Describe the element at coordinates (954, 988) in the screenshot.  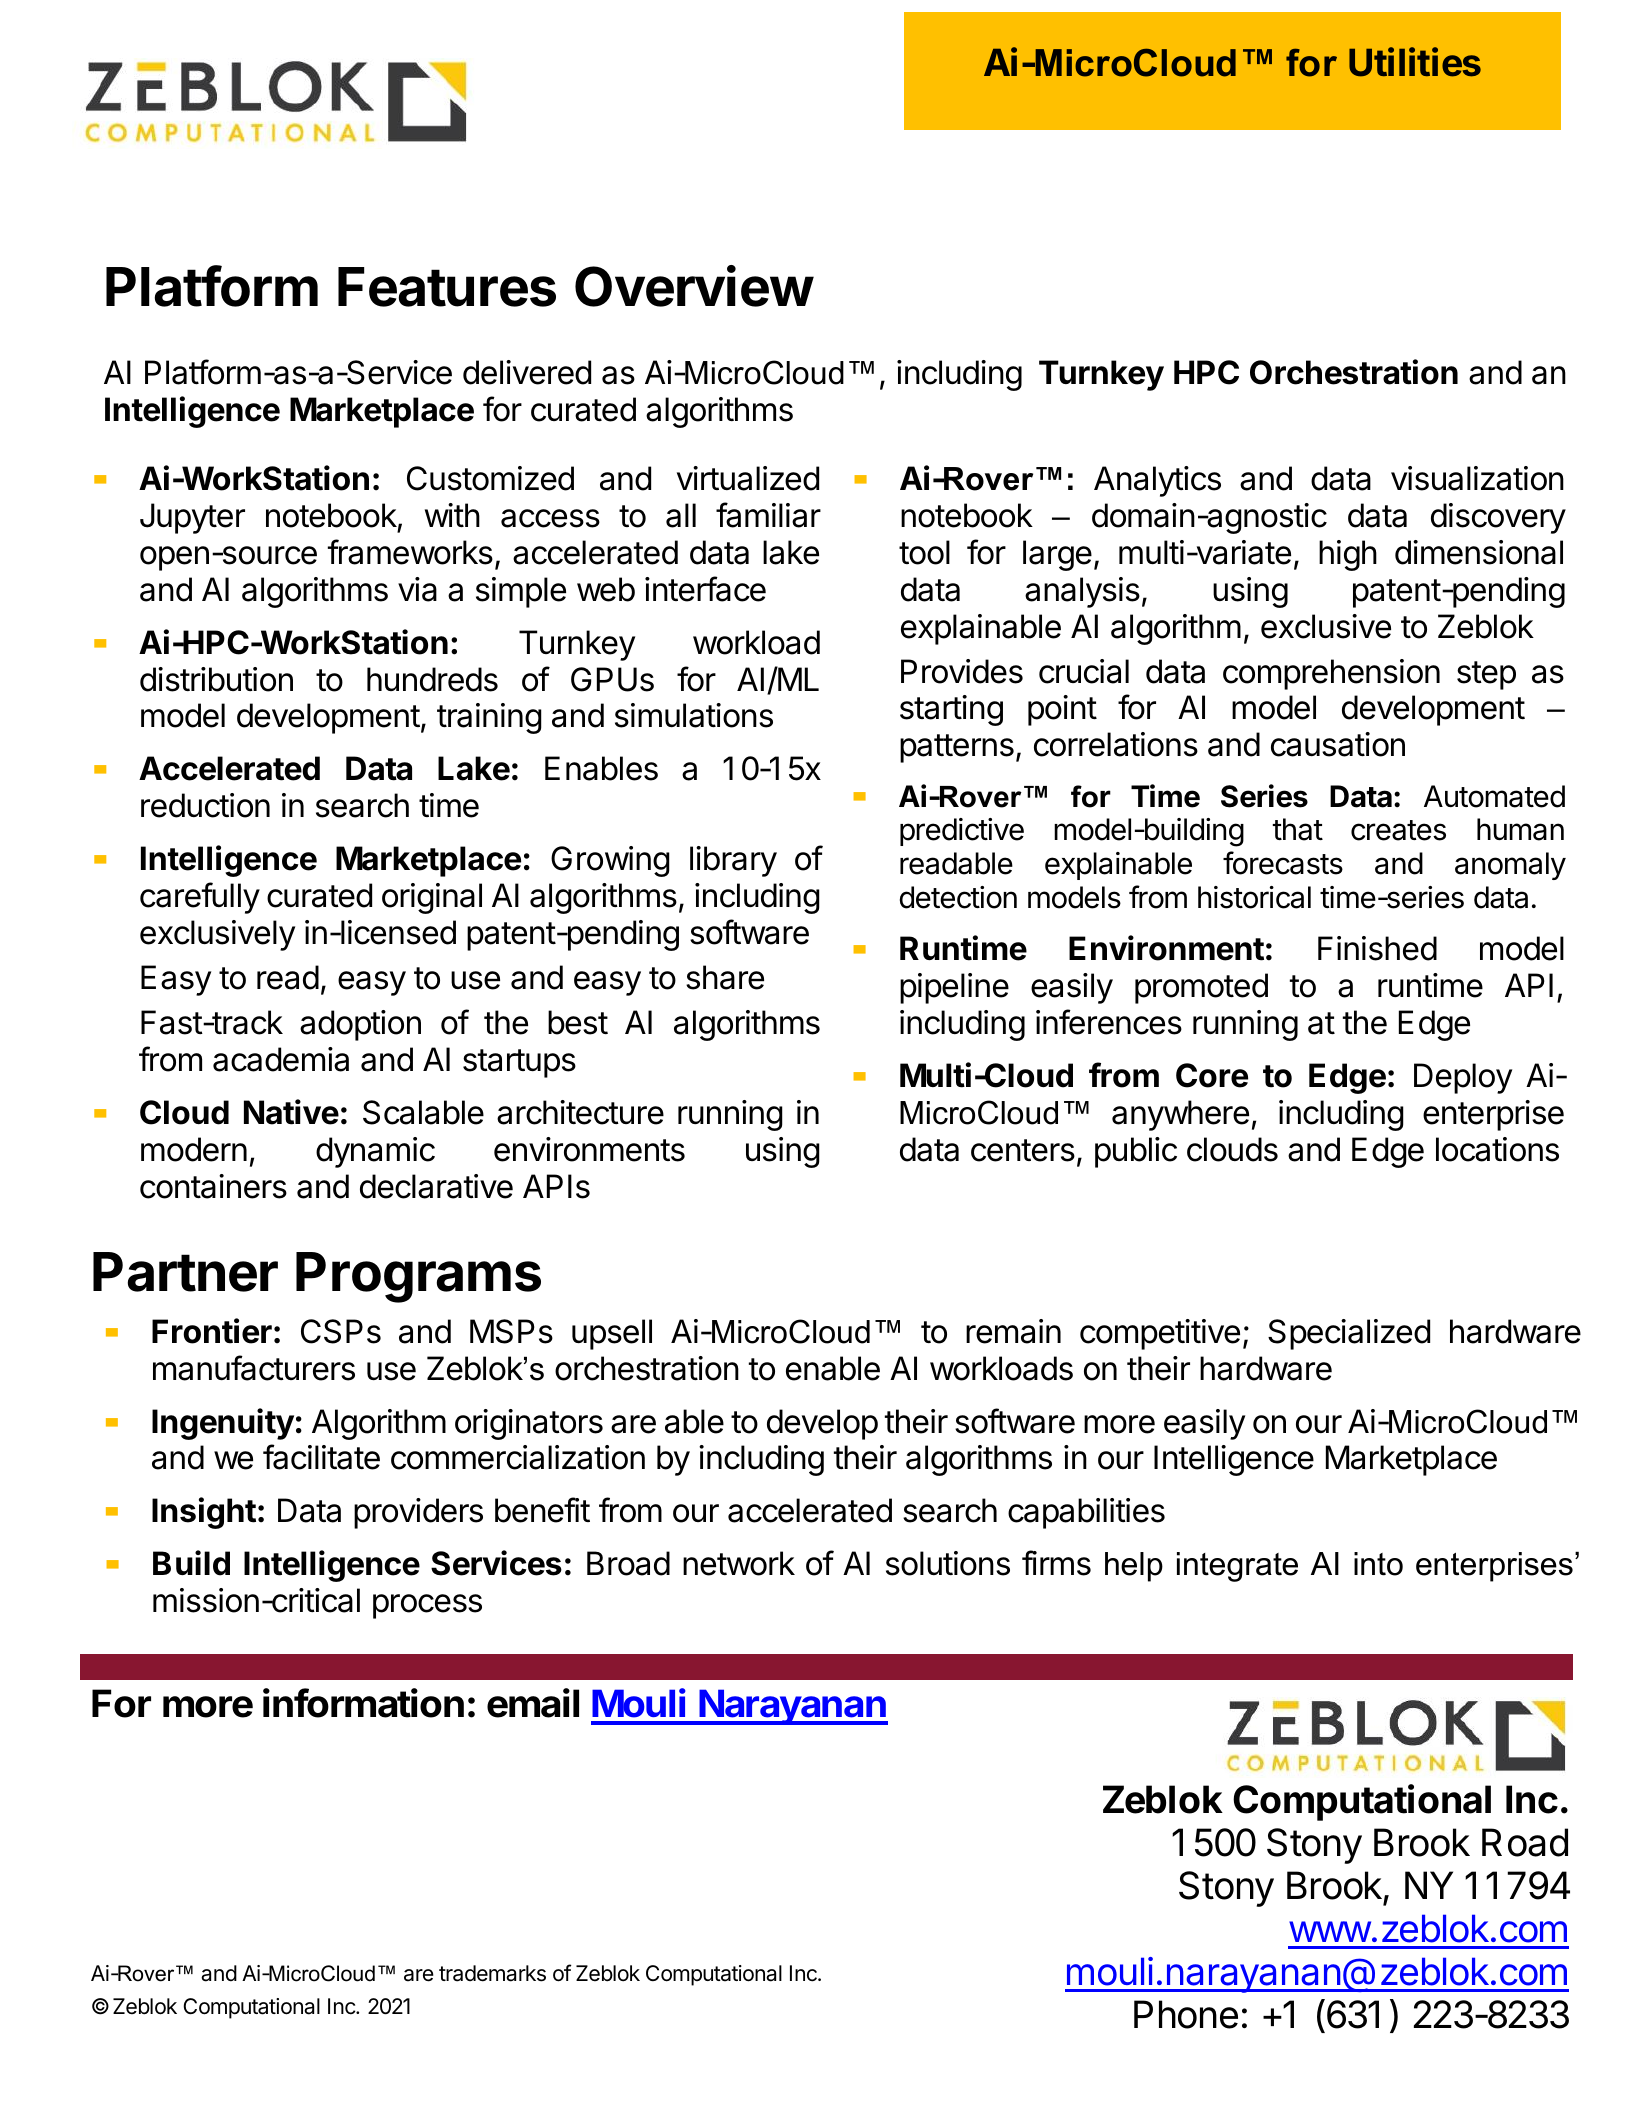
I see `pipeline` at that location.
